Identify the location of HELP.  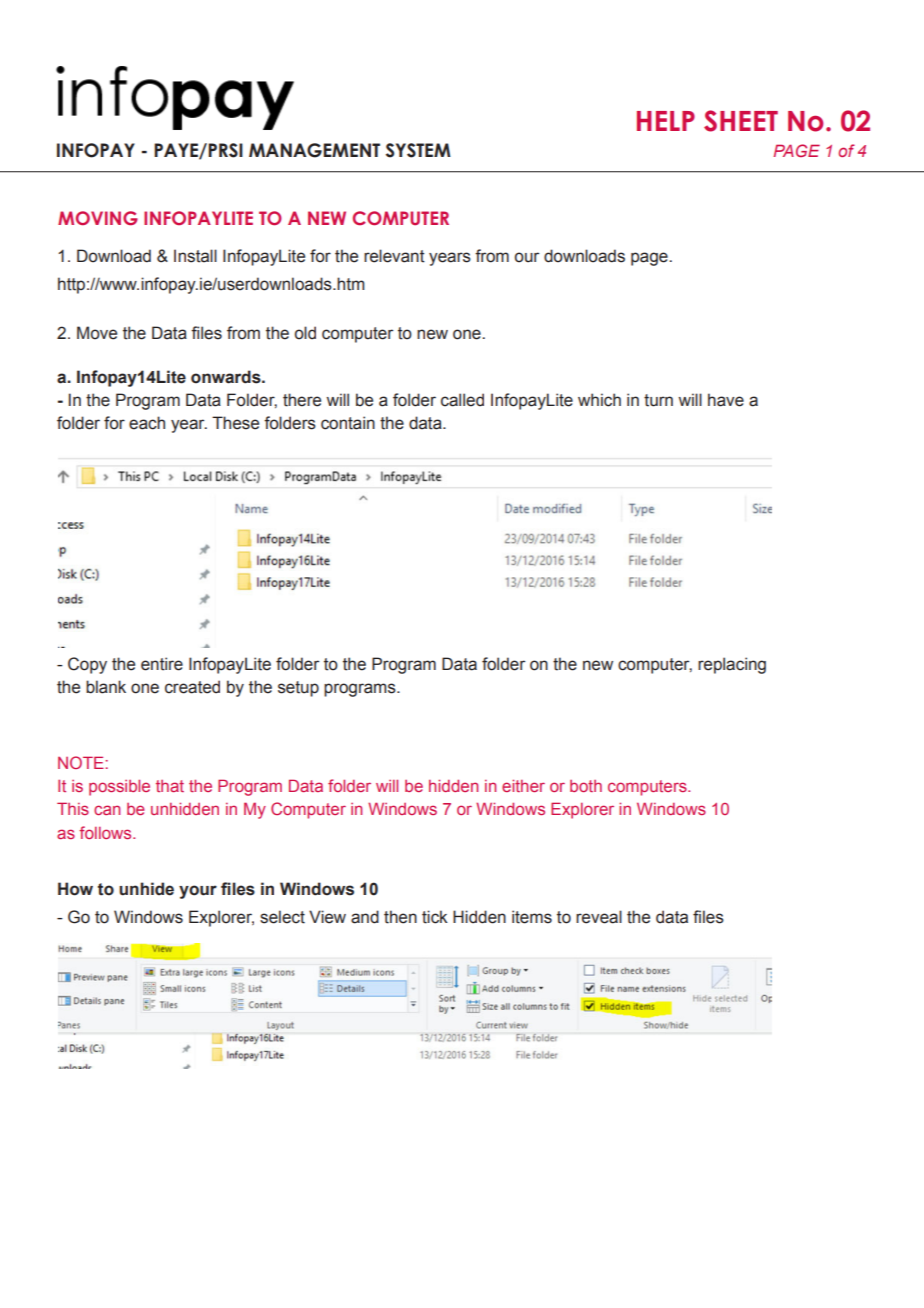
(666, 121).
